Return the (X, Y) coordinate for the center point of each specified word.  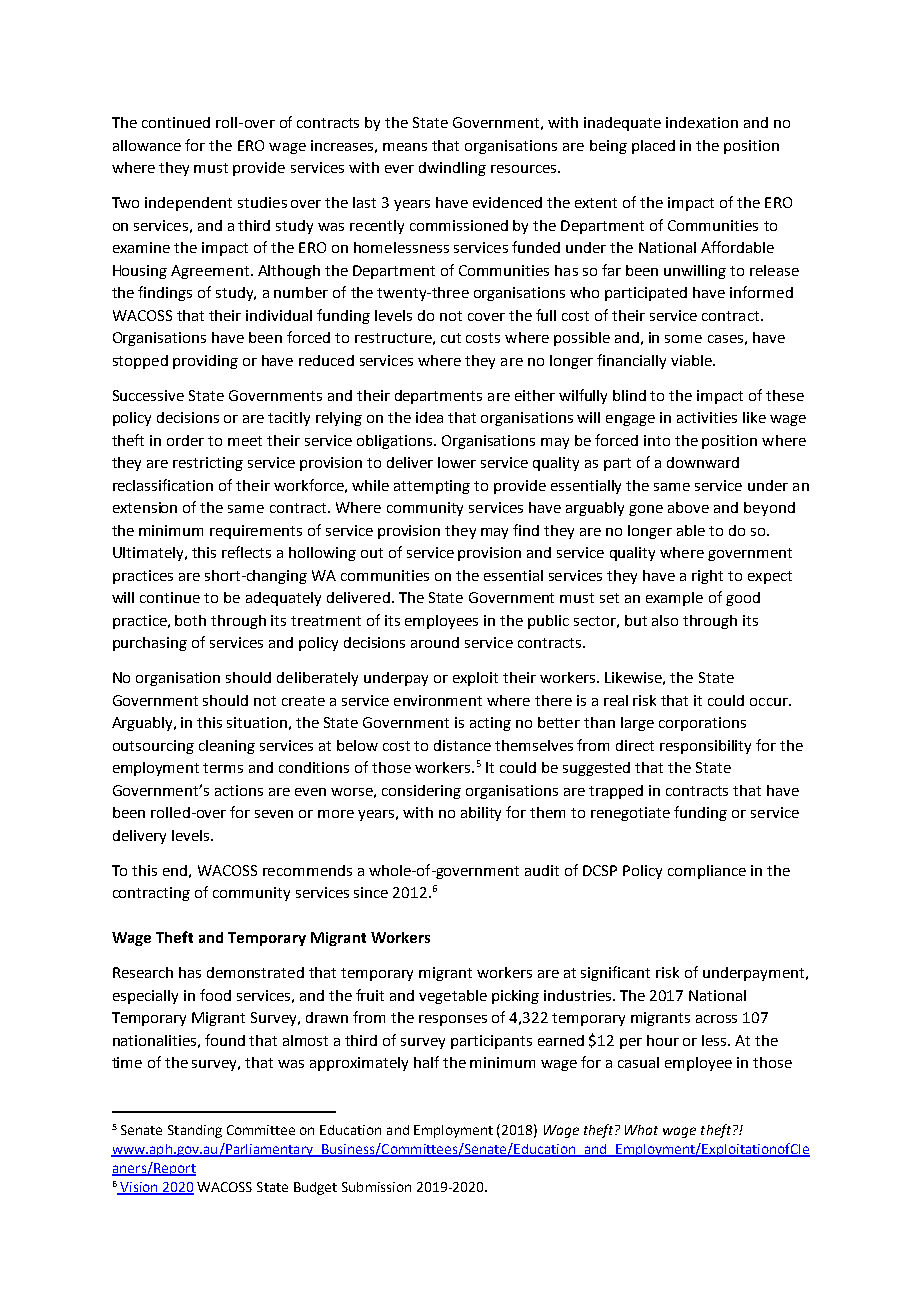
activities (707, 417)
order (185, 440)
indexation (702, 122)
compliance (707, 872)
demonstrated (255, 972)
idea (429, 417)
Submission (376, 1187)
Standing (195, 1131)
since (371, 892)
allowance (147, 145)
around (435, 642)
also (665, 620)
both (190, 620)
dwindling (452, 169)
